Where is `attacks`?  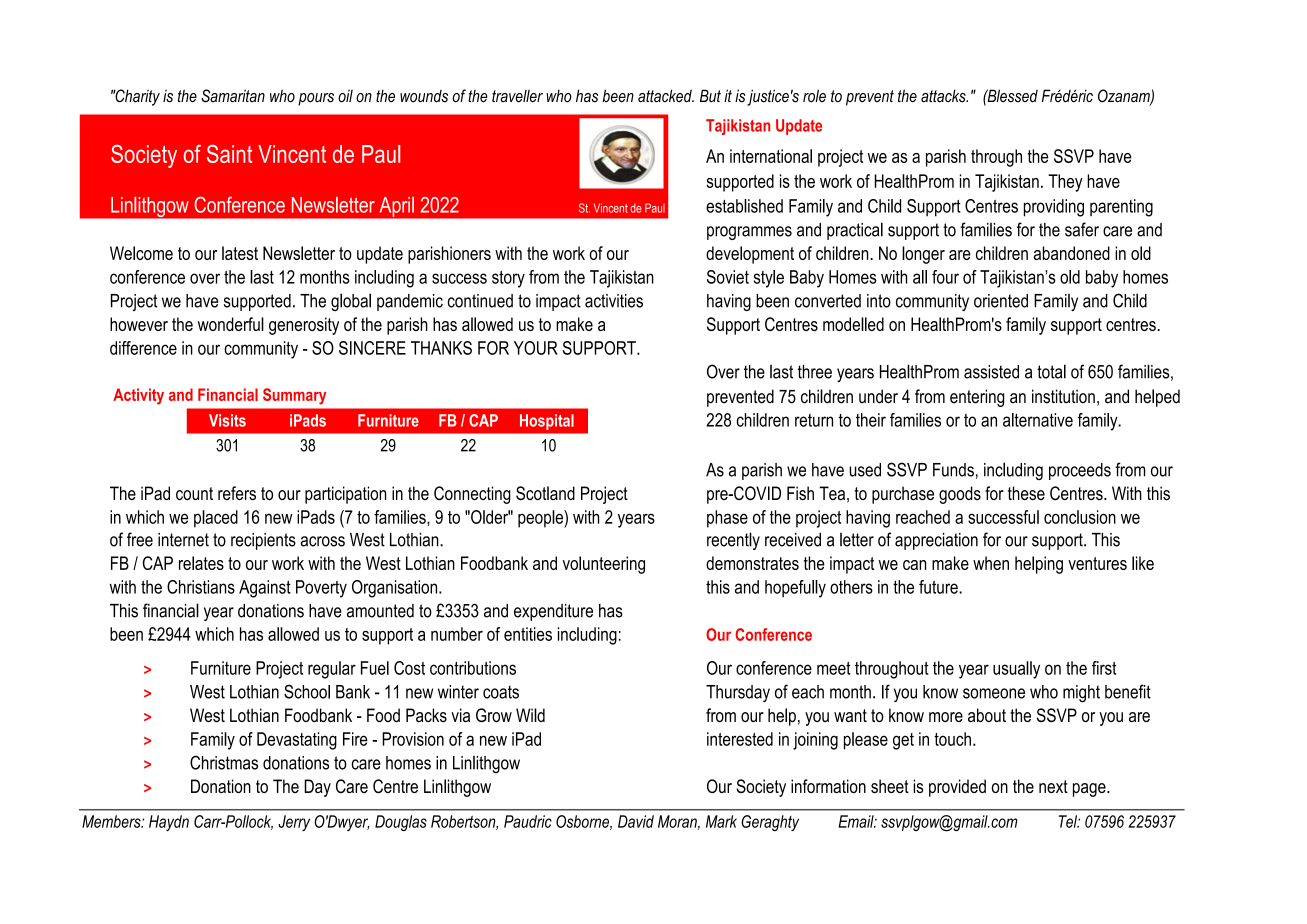 attacks is located at coordinates (944, 96).
